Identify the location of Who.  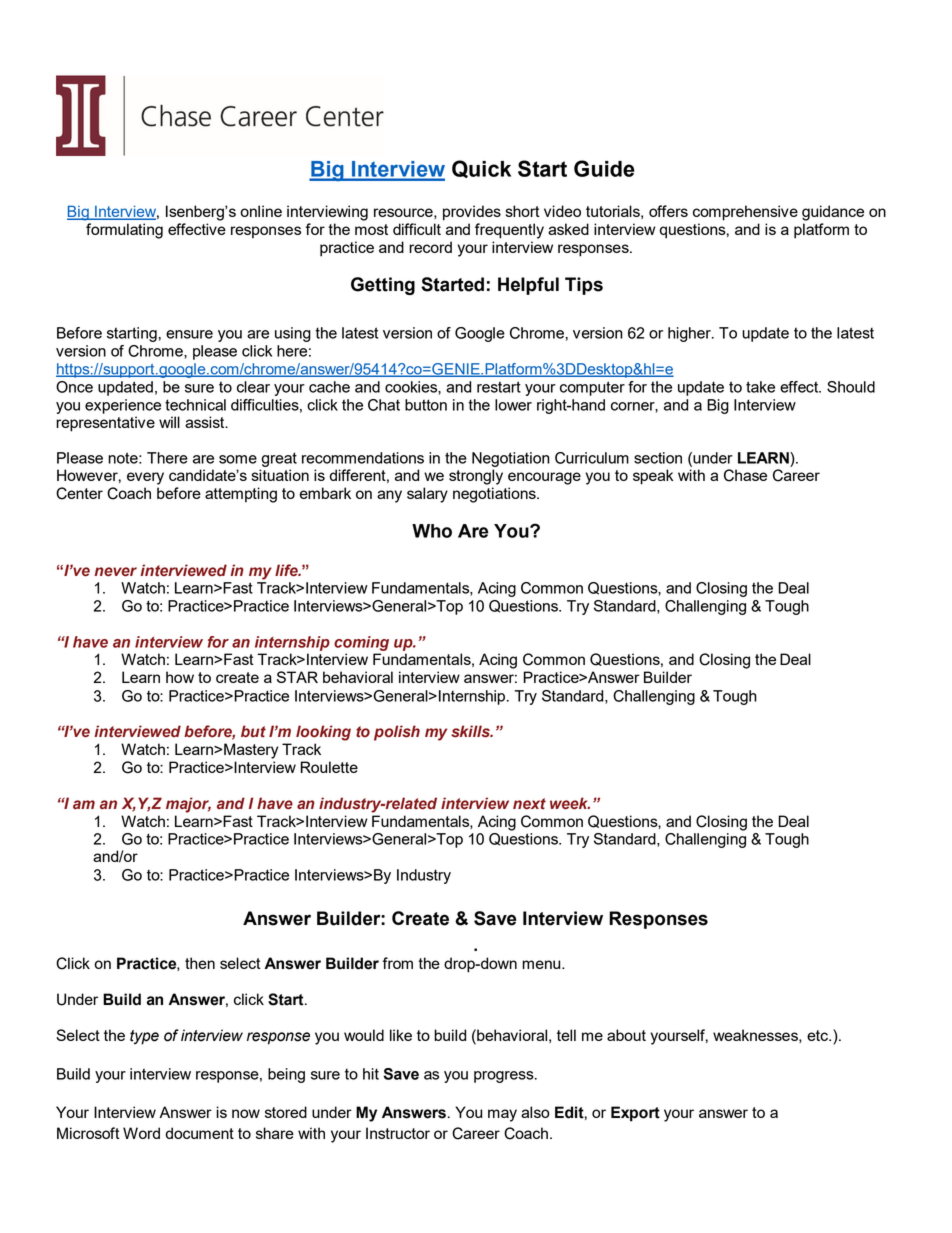
(432, 531).
